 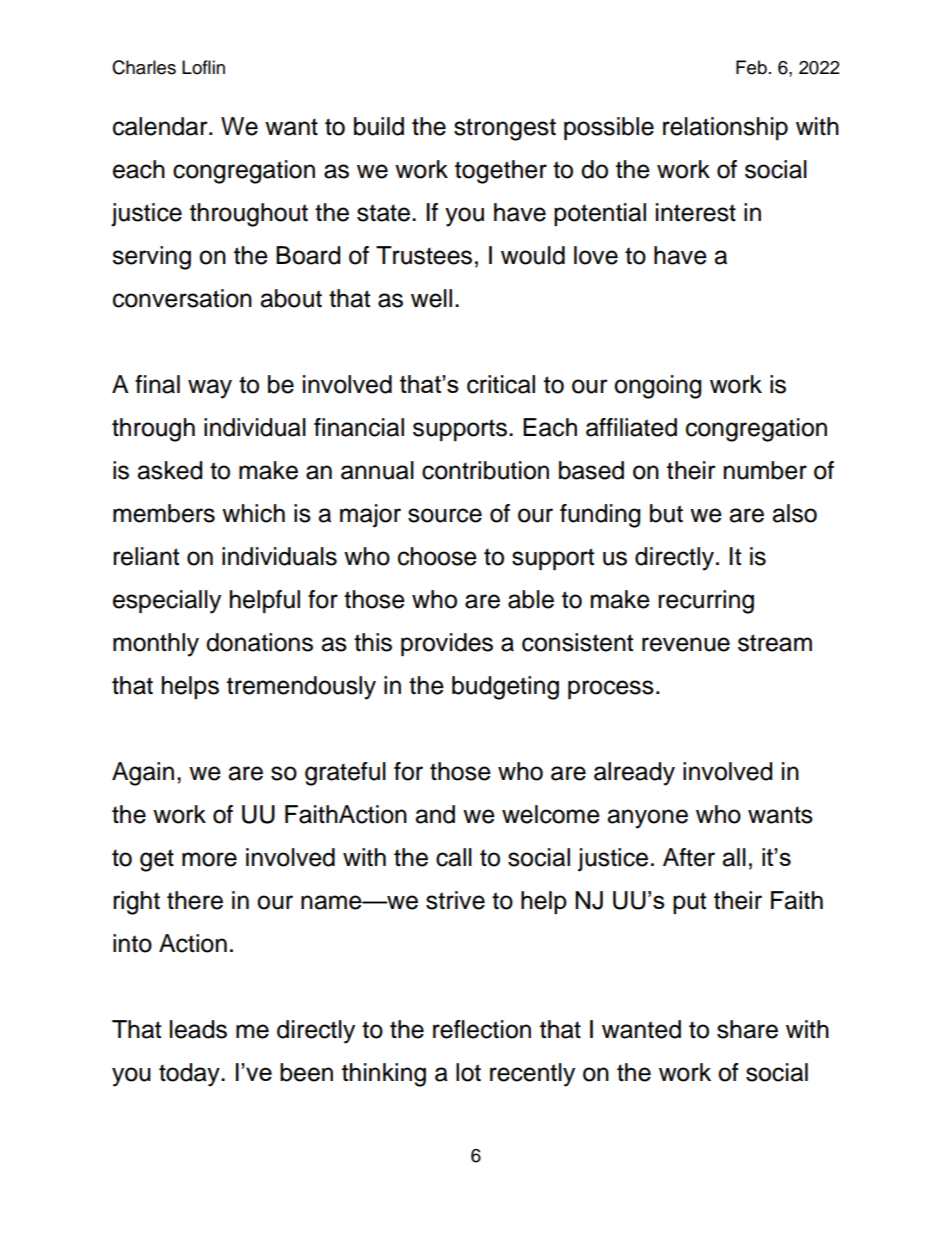 What do you see at coordinates (144, 67) in the document?
I see `Charles` at bounding box center [144, 67].
